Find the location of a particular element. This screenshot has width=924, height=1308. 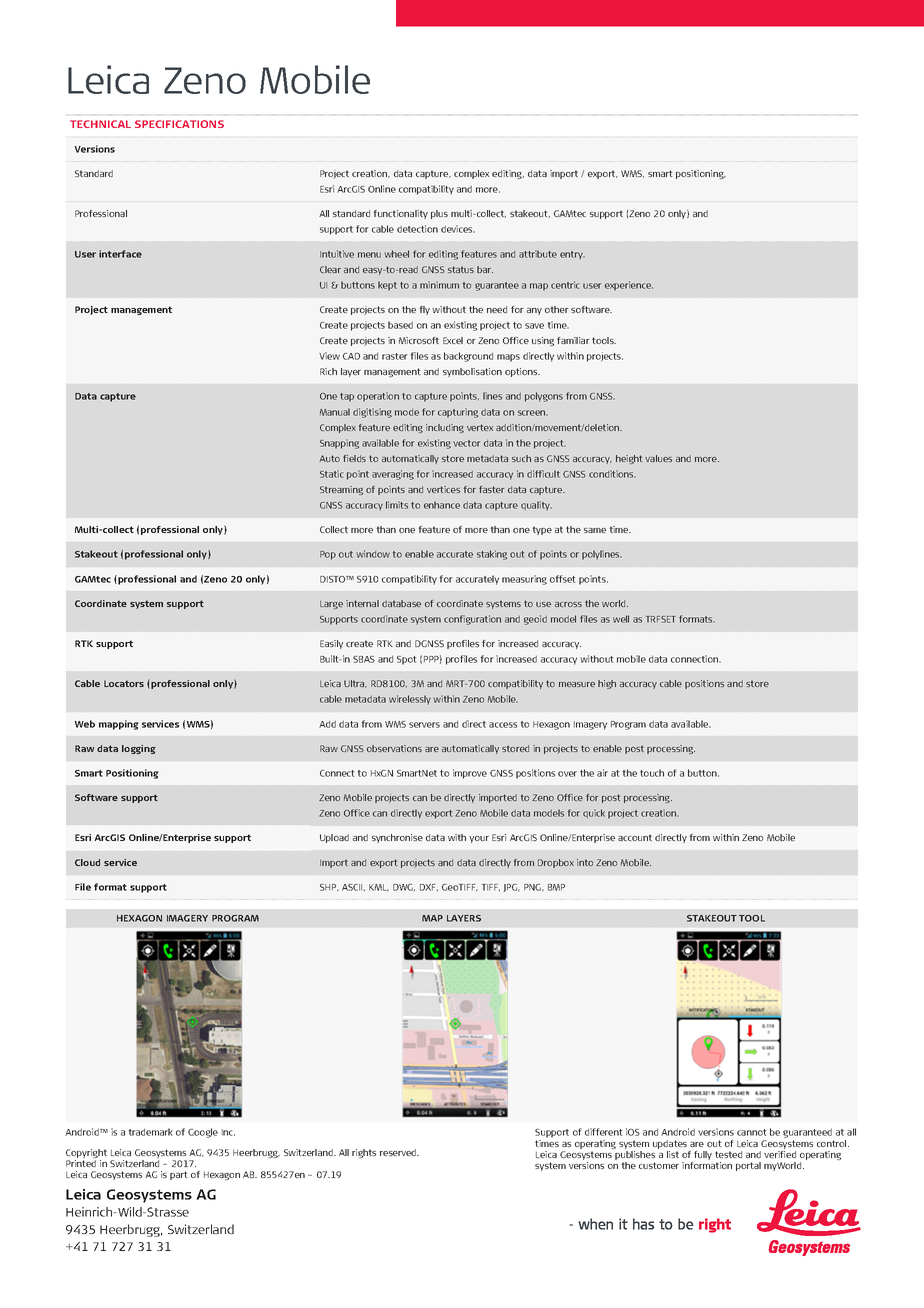

SPECIFICATIONS is located at coordinates (179, 124).
